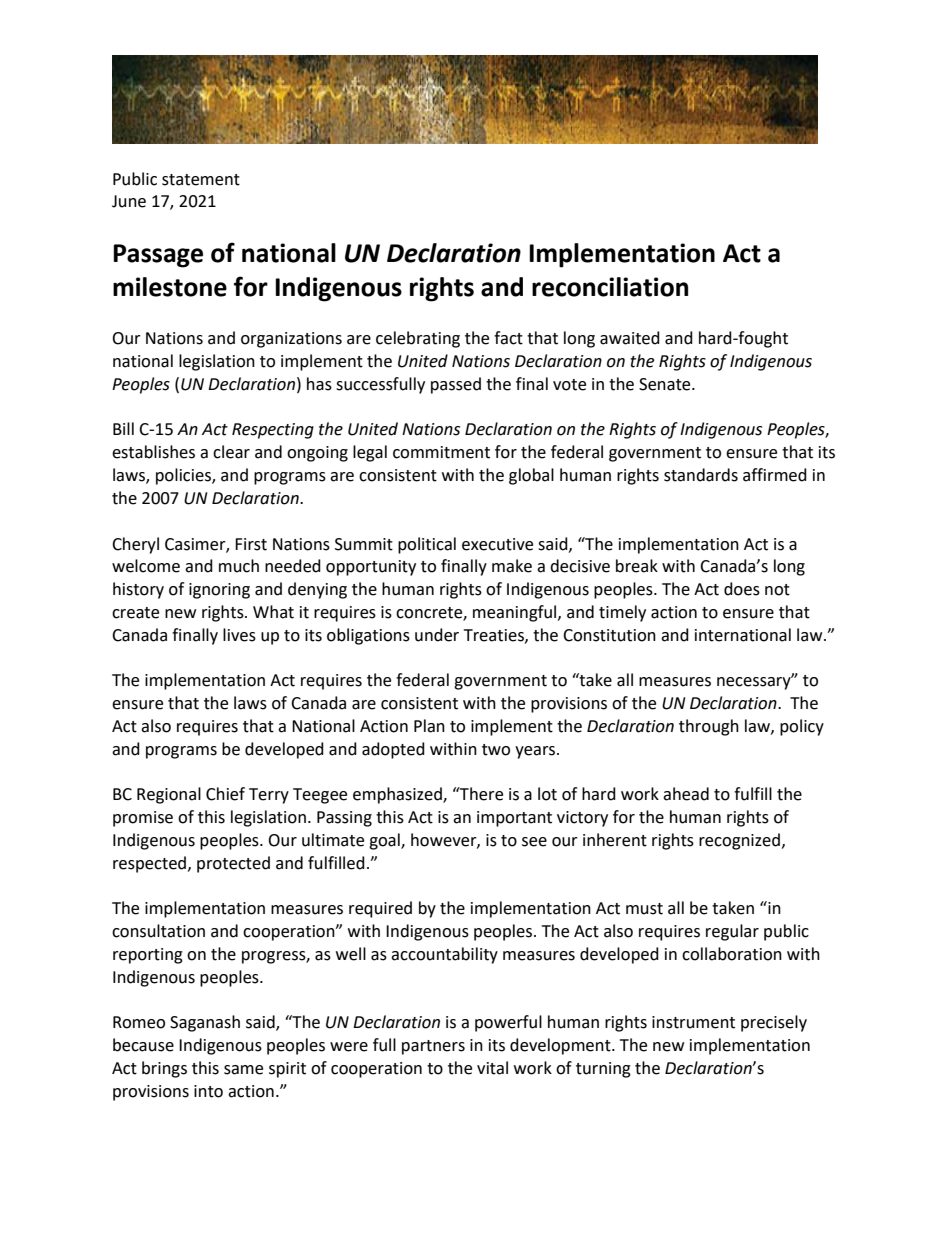 This screenshot has height=1233, width=952. I want to click on reconciliation, so click(610, 287).
